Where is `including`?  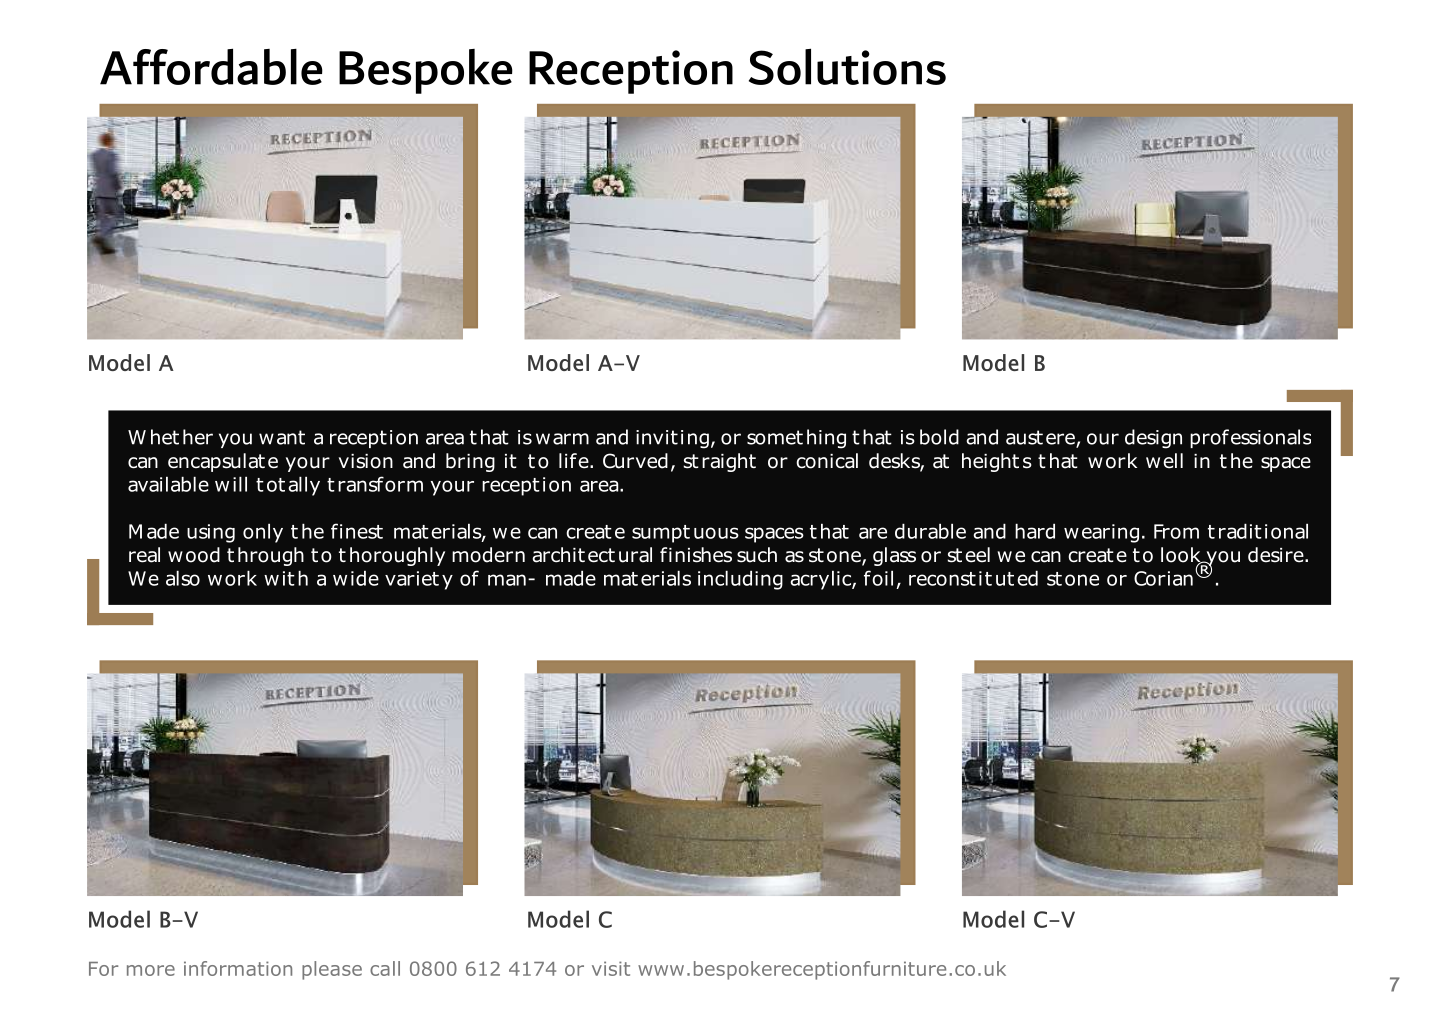 including is located at coordinates (740, 580).
